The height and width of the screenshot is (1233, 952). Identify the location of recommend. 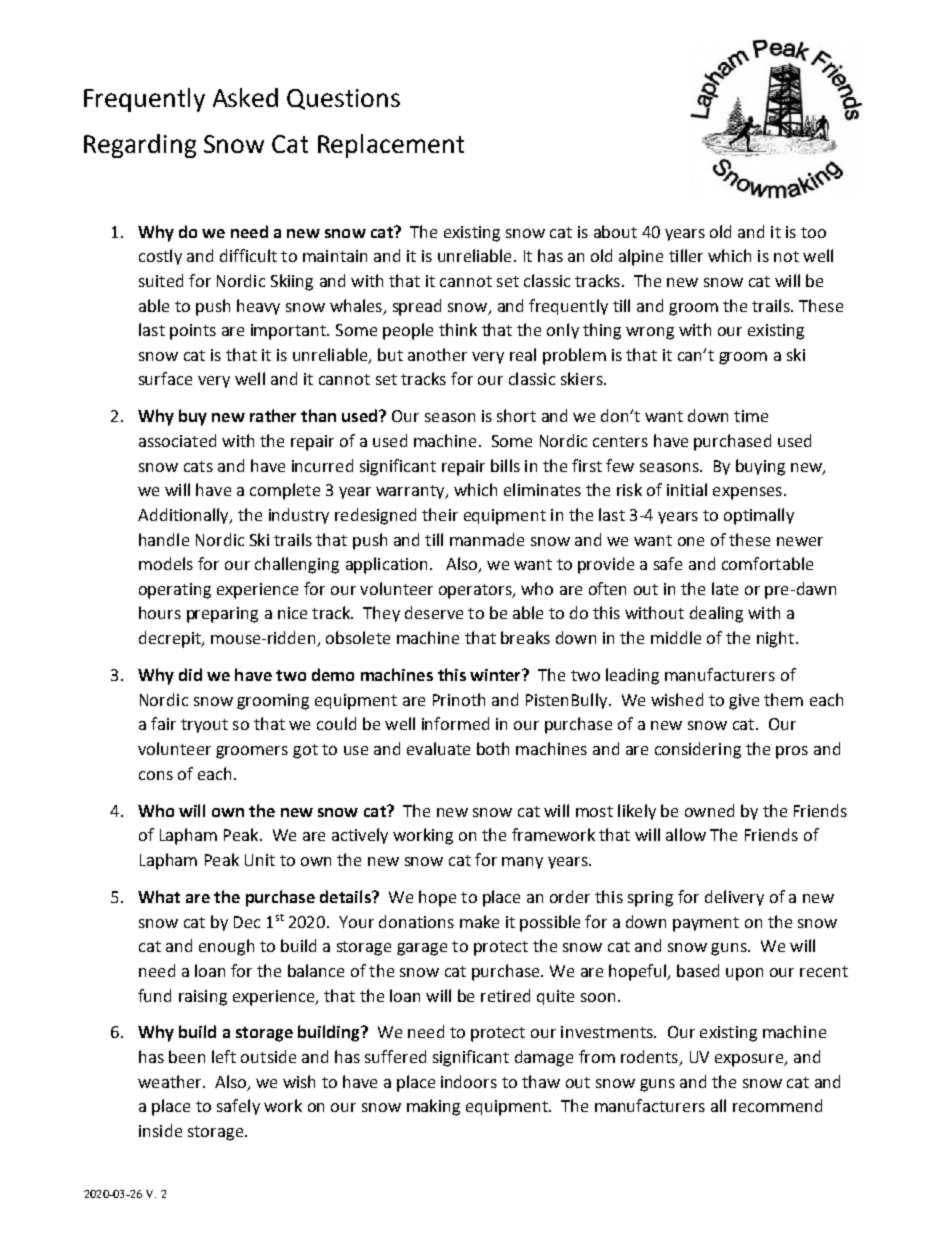
(777, 1105).
